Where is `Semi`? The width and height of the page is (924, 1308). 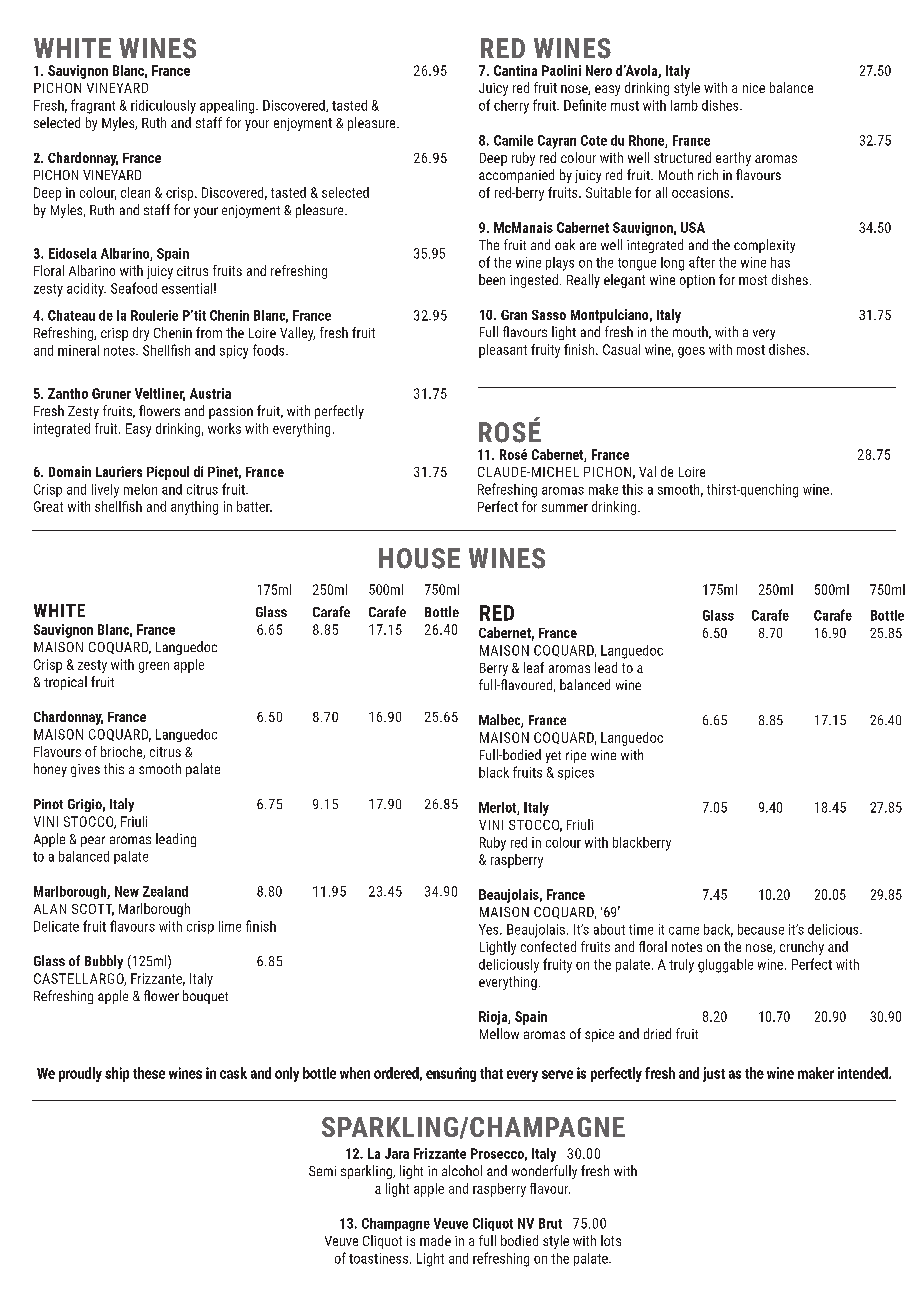 Semi is located at coordinates (322, 1171).
